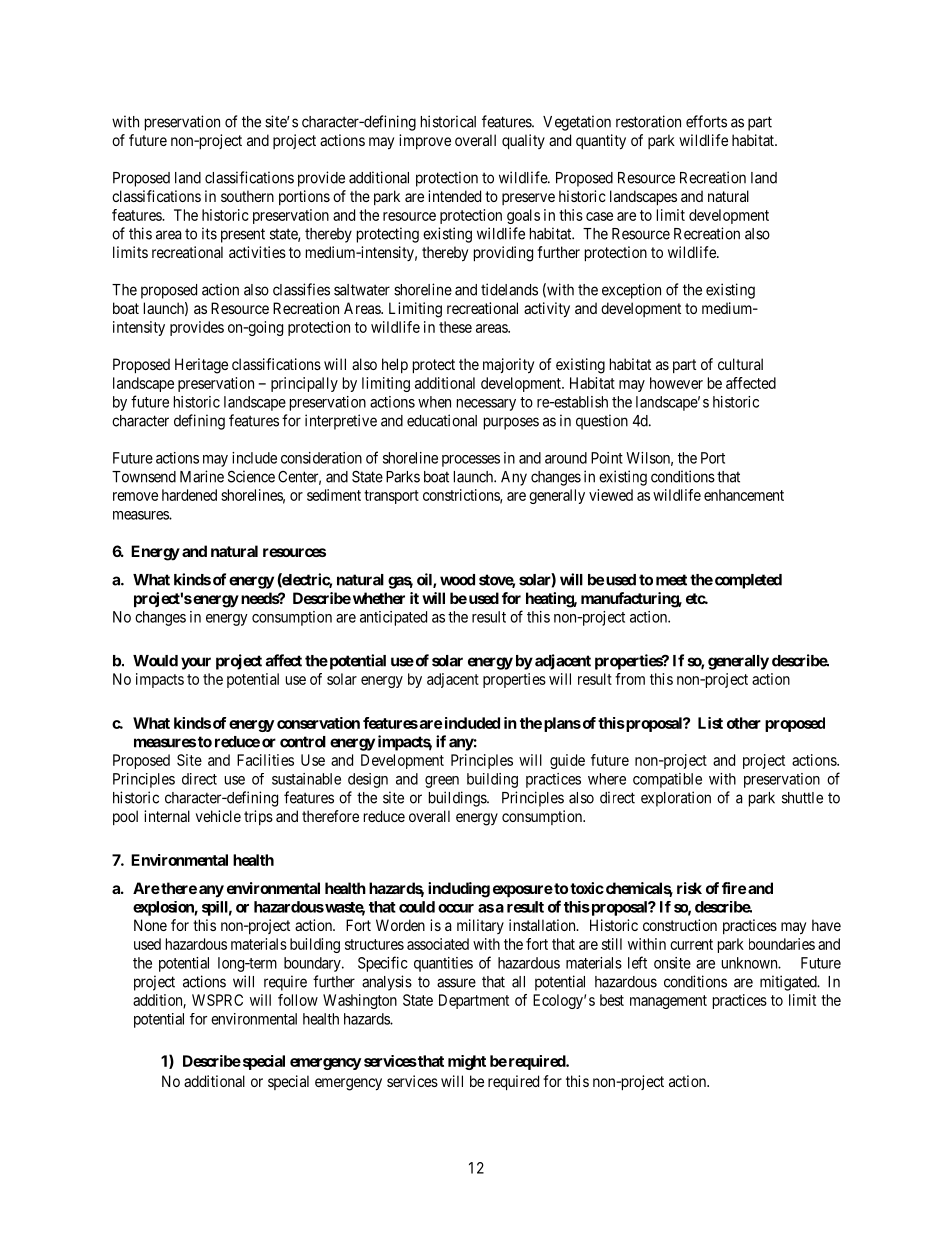  I want to click on these, so click(455, 327).
